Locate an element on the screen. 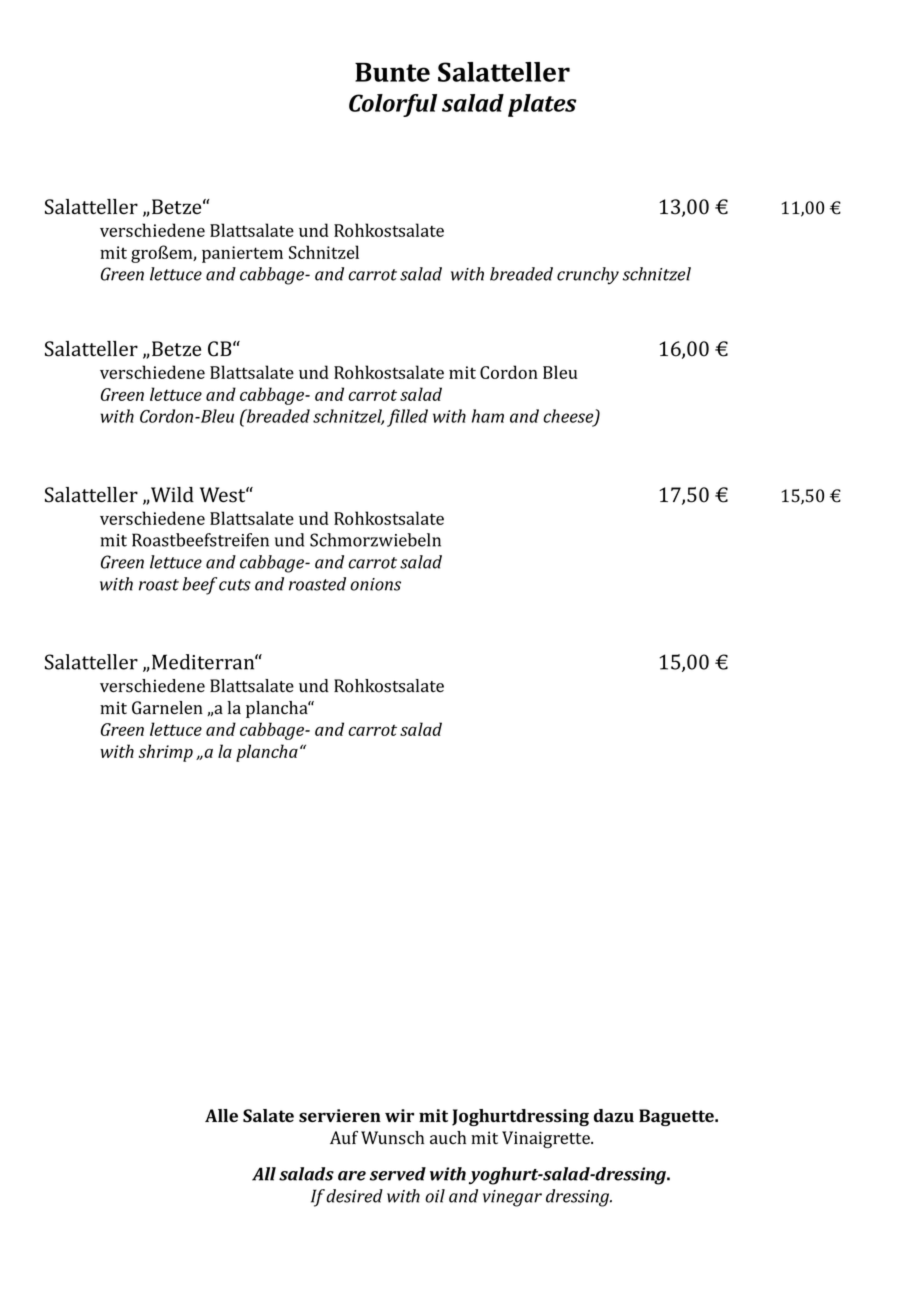 Image resolution: width=924 pixels, height=1308 pixels. Alle is located at coordinates (221, 1115).
